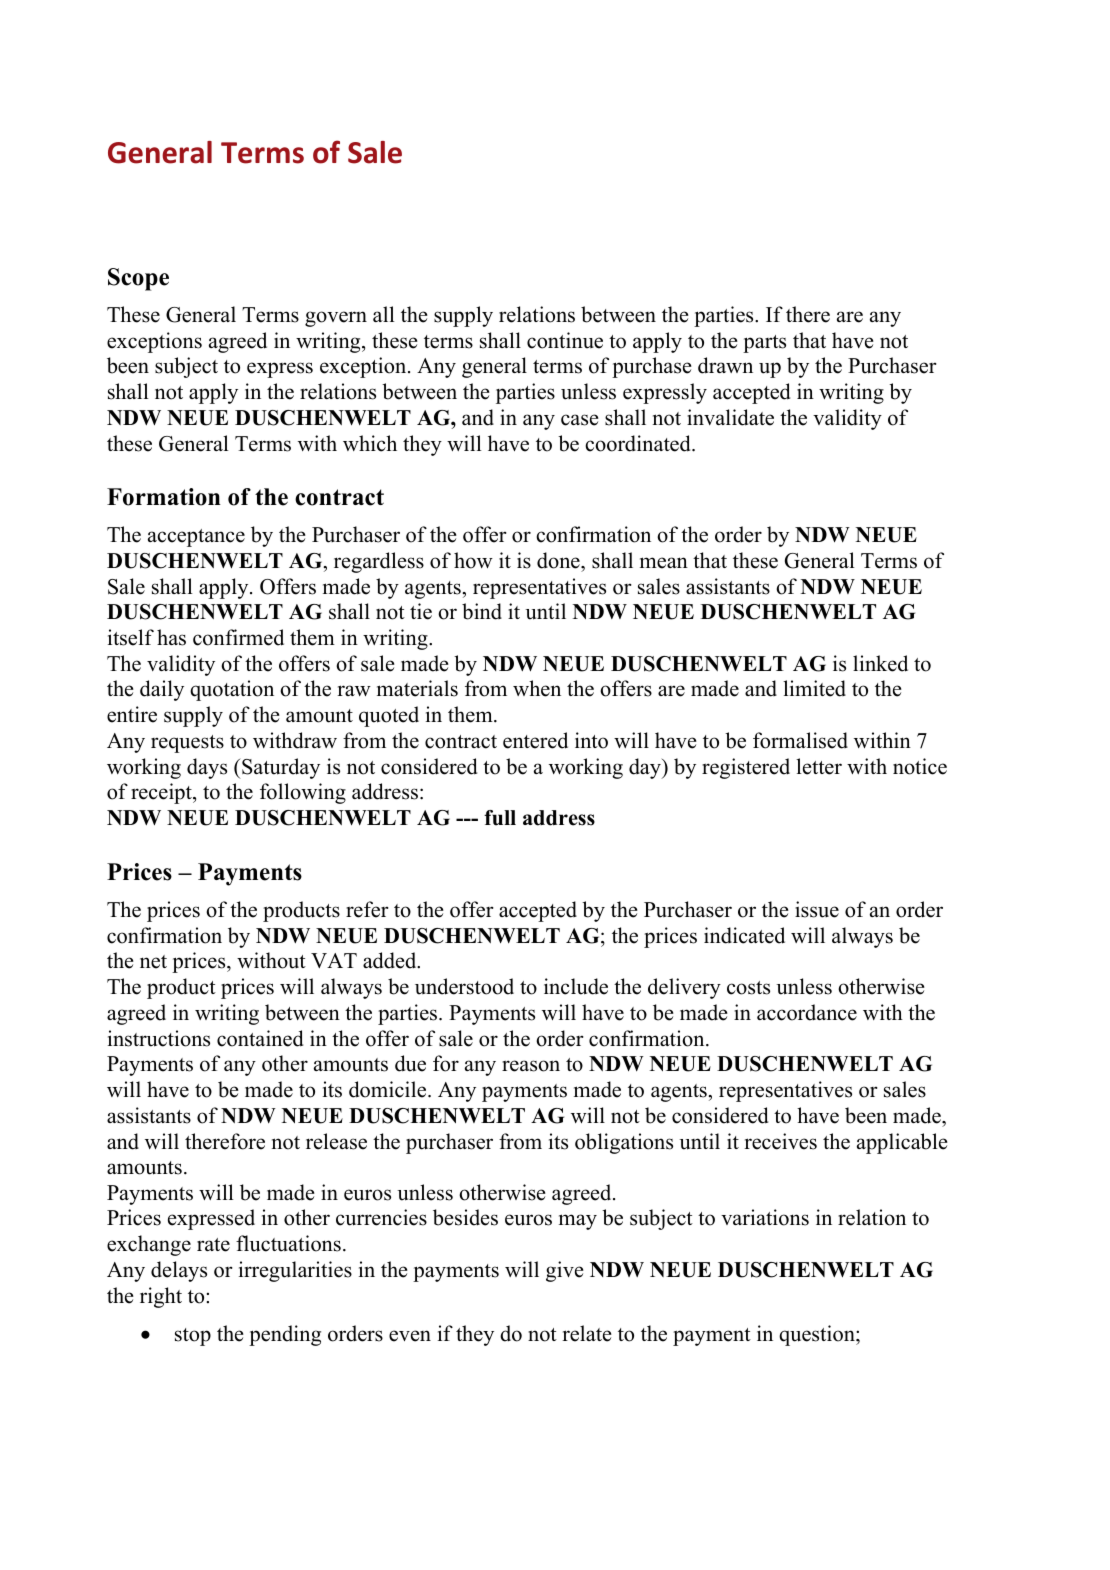 The image size is (1110, 1570). Describe the element at coordinates (819, 766) in the document. I see `letter` at that location.
